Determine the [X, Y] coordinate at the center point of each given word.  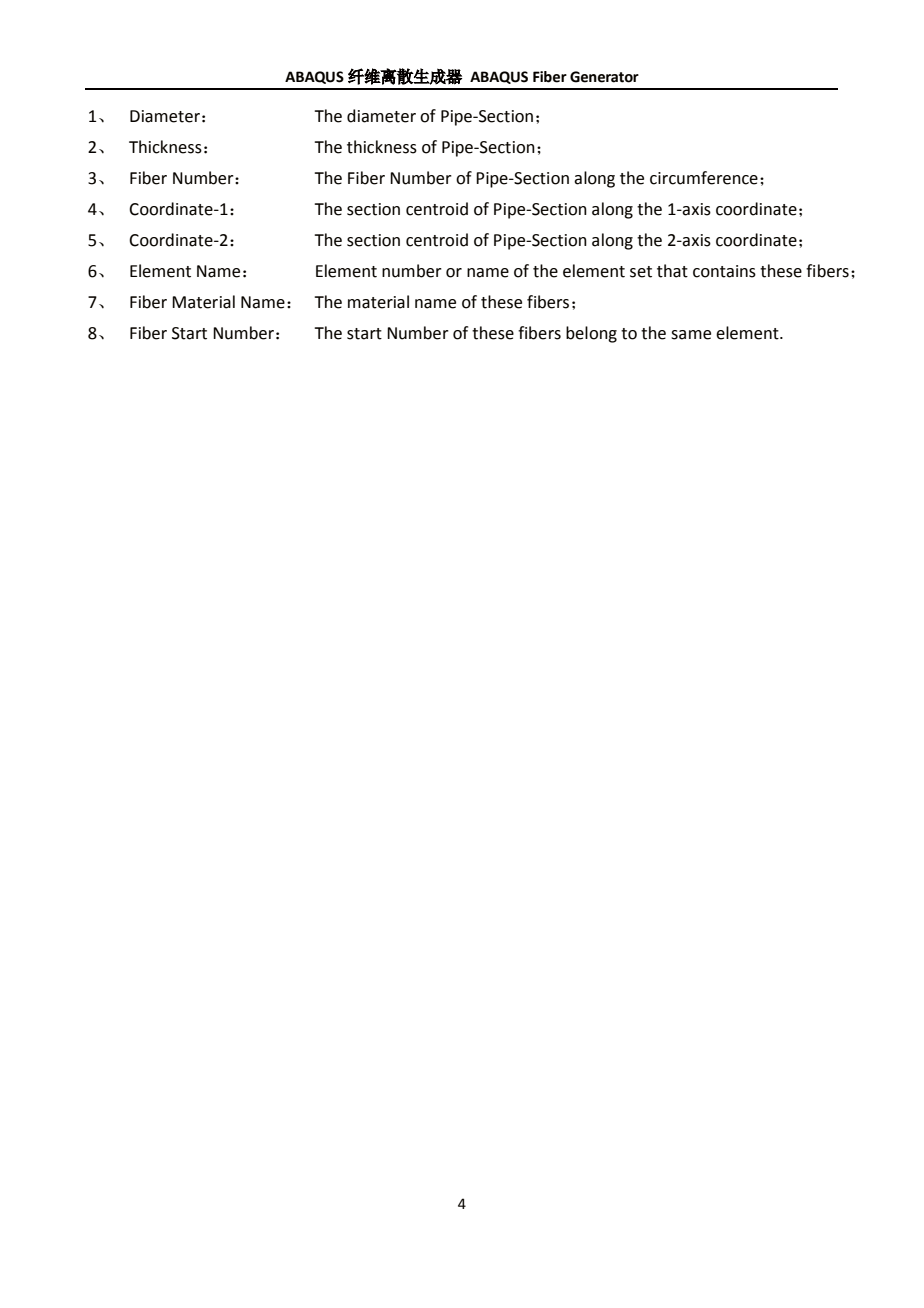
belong [591, 334]
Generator [604, 77]
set [641, 272]
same [691, 335]
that [672, 271]
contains [724, 271]
